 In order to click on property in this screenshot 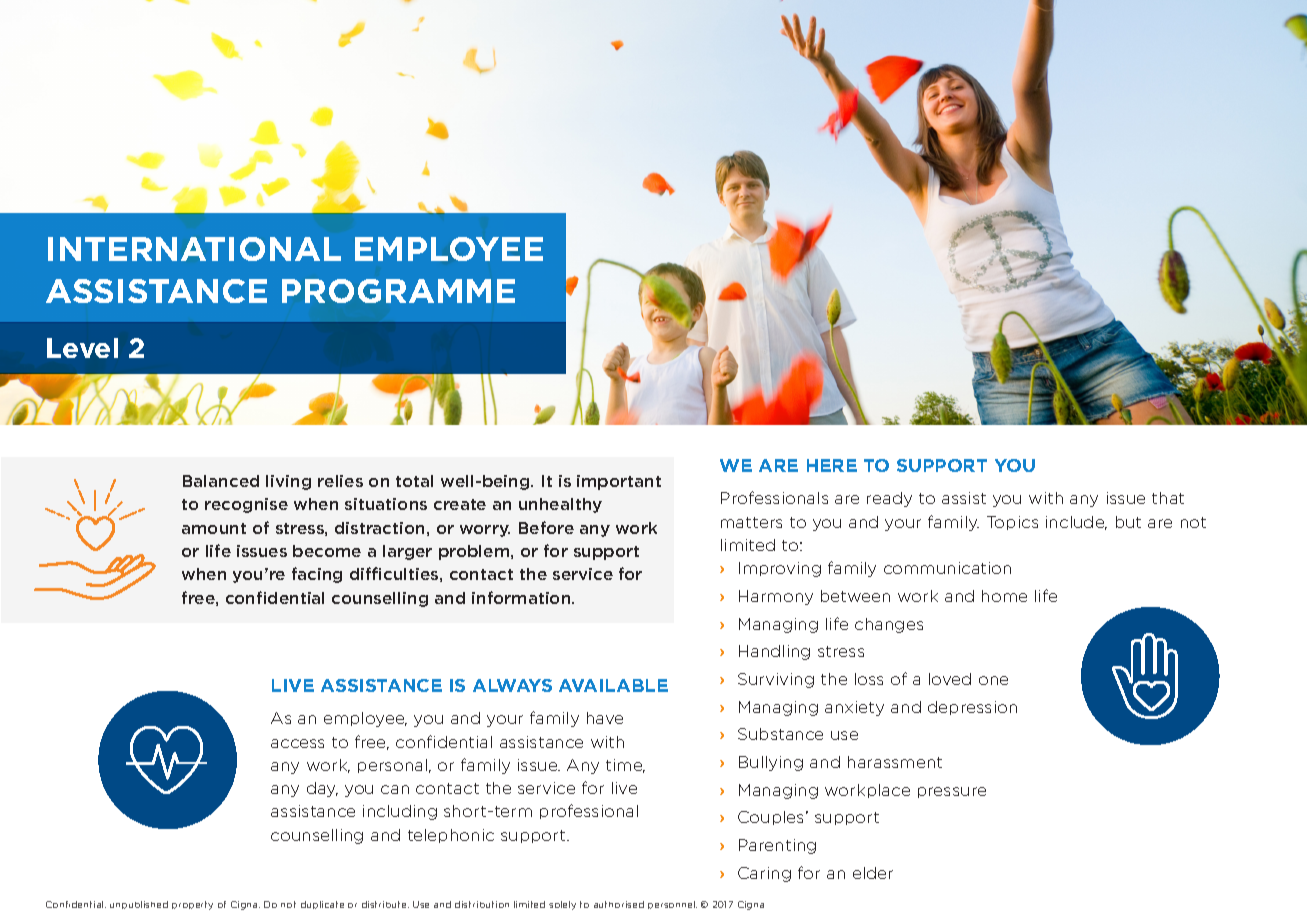, I will do `click(192, 905)`.
